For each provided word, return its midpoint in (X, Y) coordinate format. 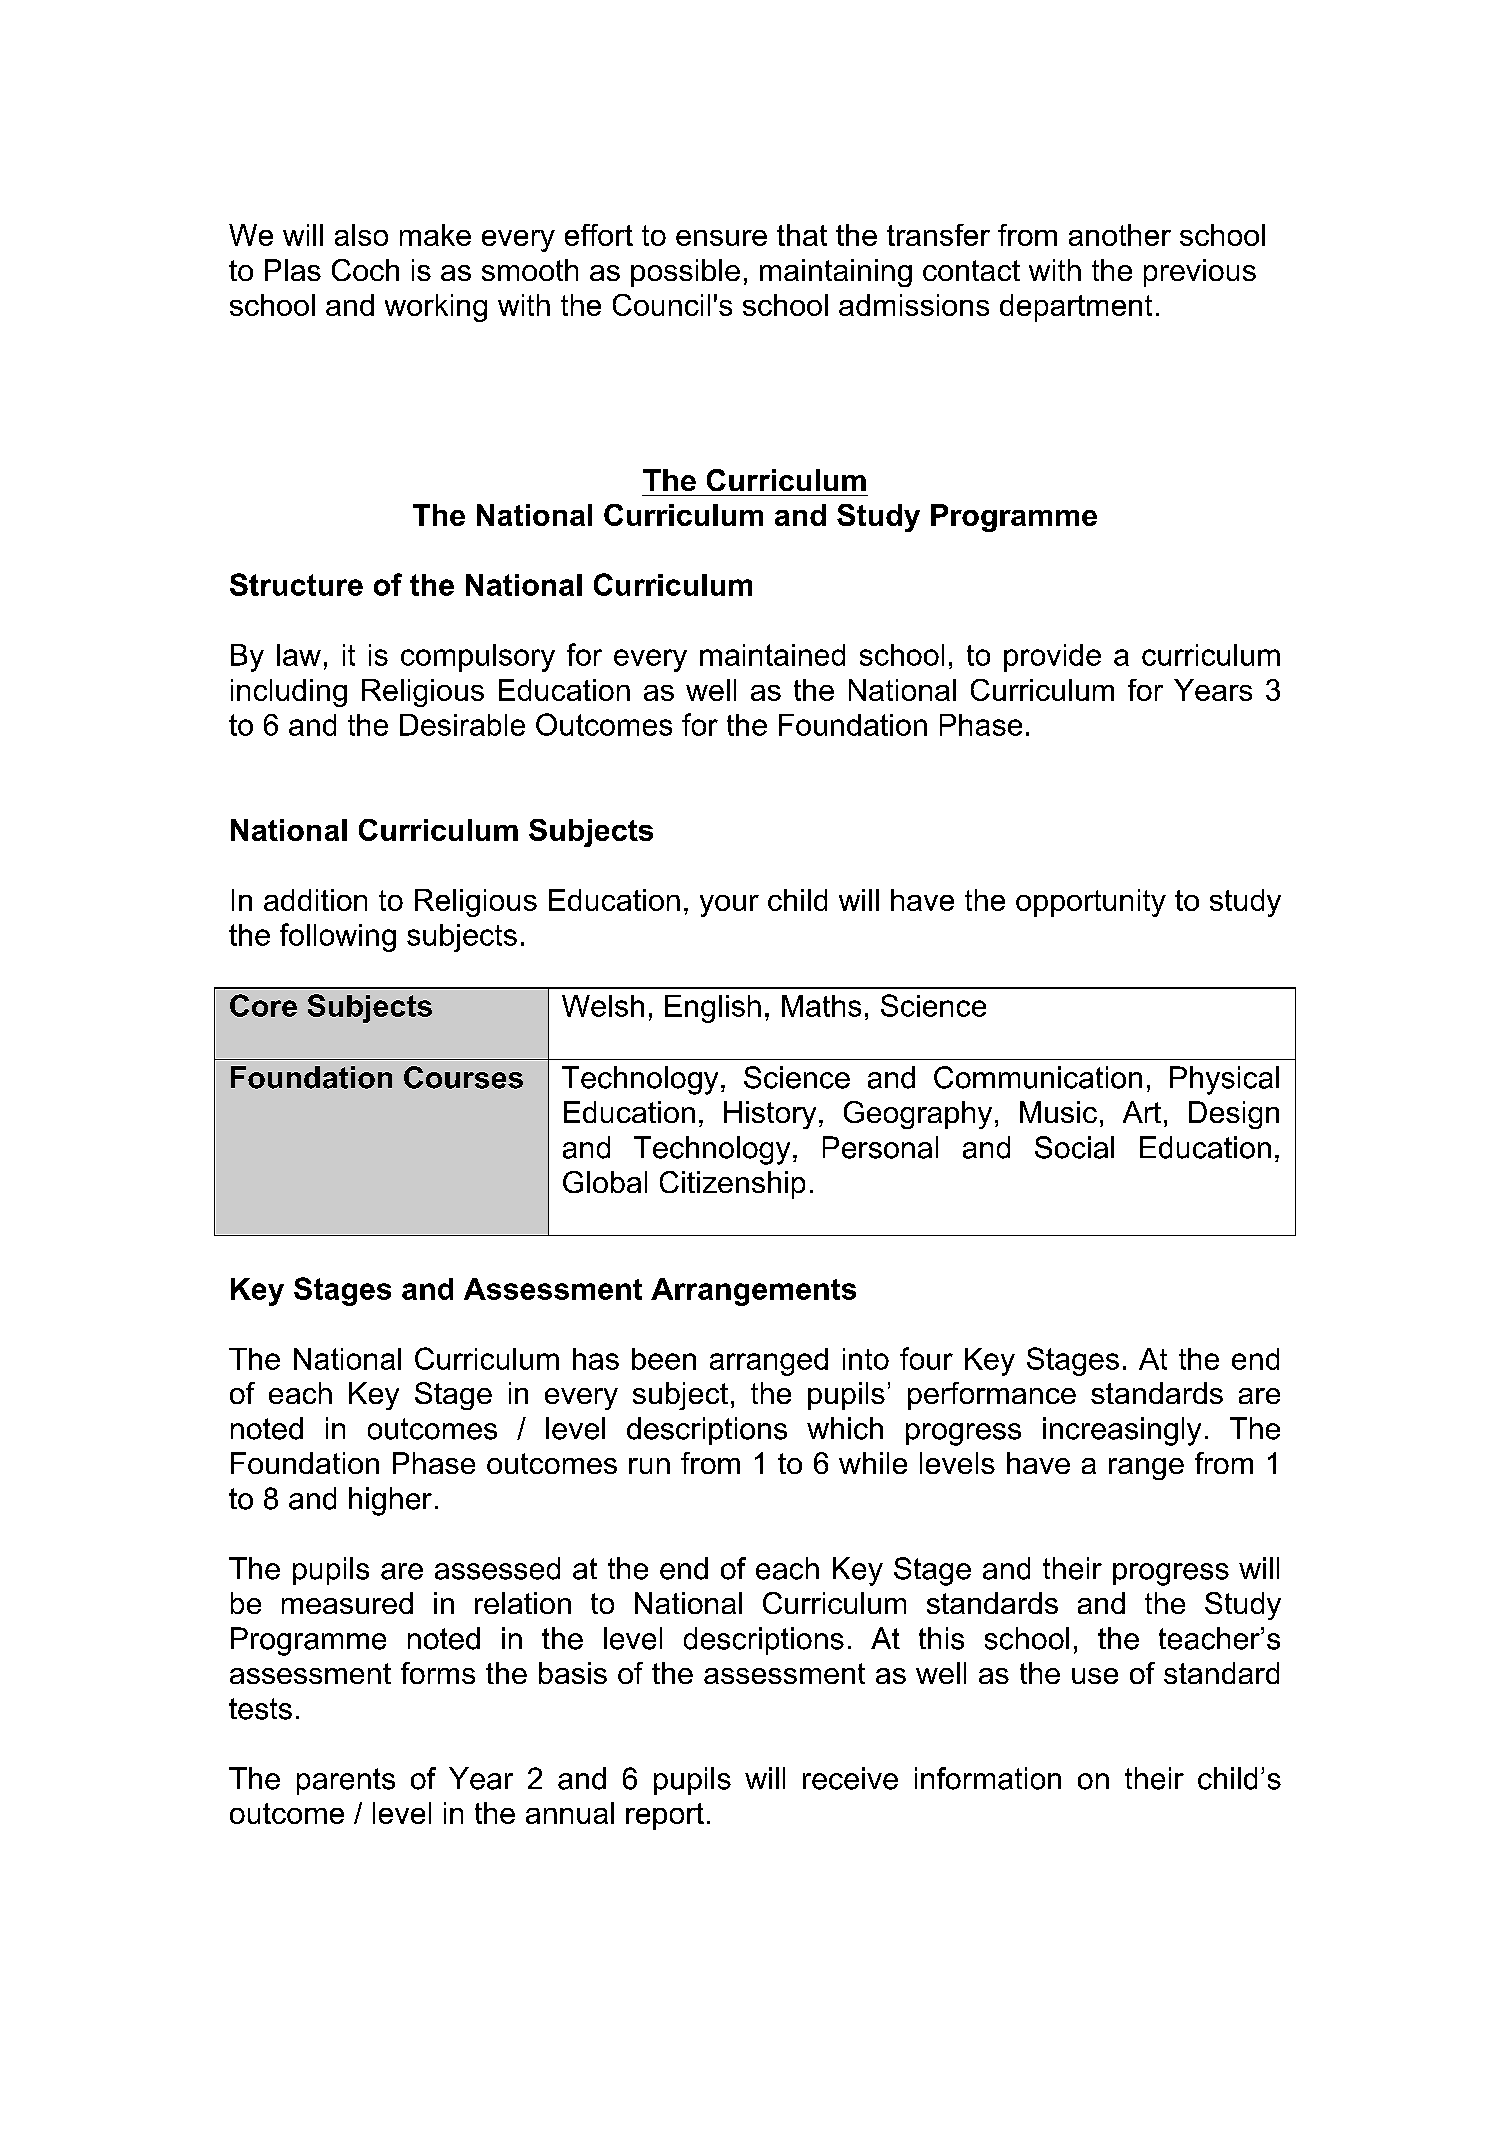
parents (346, 1781)
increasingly (1122, 1431)
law (299, 655)
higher (390, 1501)
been (664, 1359)
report (665, 1816)
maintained (772, 655)
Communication (1038, 1077)
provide (1052, 658)
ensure (721, 238)
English (713, 1009)
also (361, 235)
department (1076, 308)
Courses (463, 1077)
